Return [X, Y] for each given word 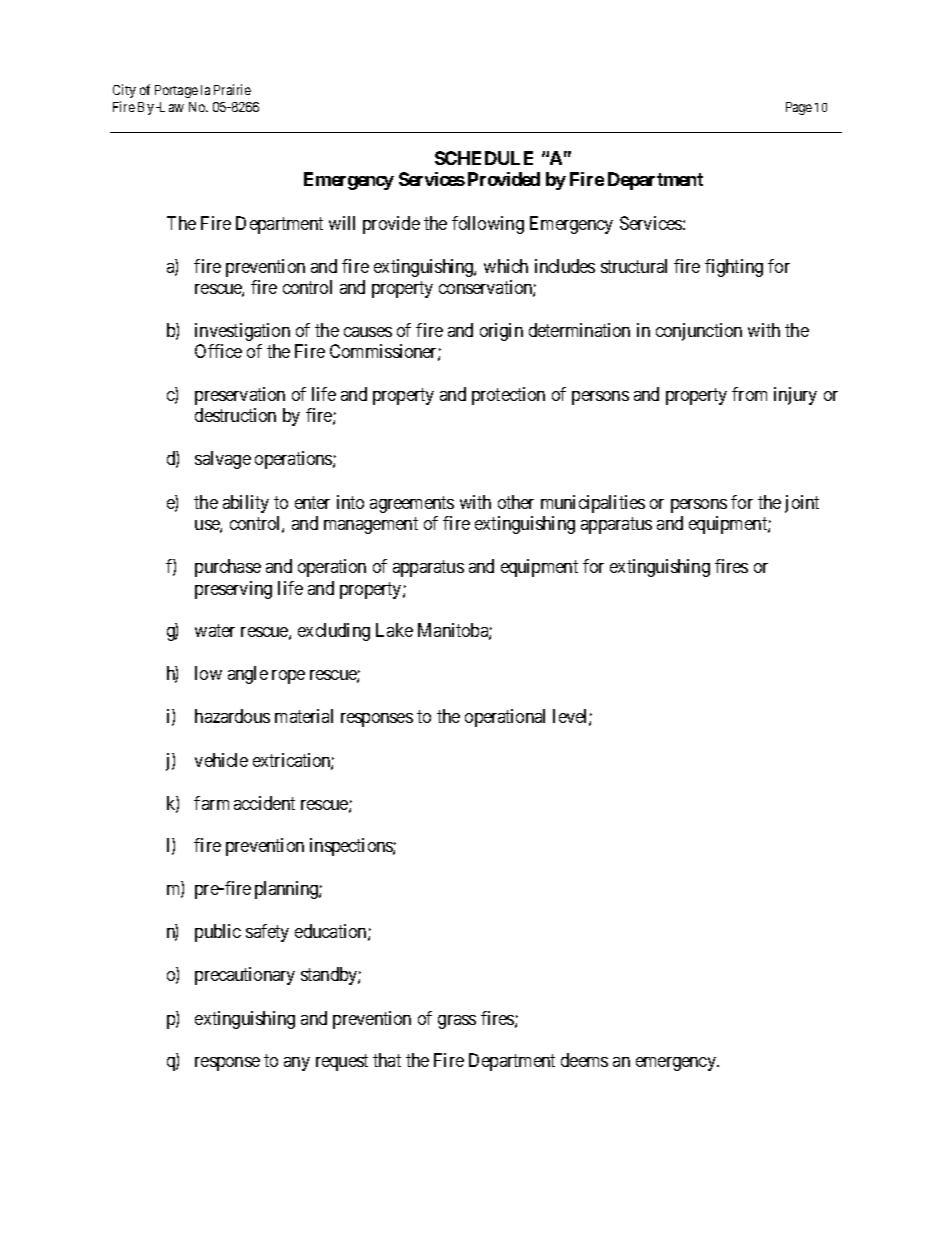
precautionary [245, 976]
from [749, 394]
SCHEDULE [484, 158]
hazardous [232, 716]
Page [799, 108]
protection [508, 396]
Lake [394, 630]
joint [802, 504]
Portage [176, 91]
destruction [235, 415]
